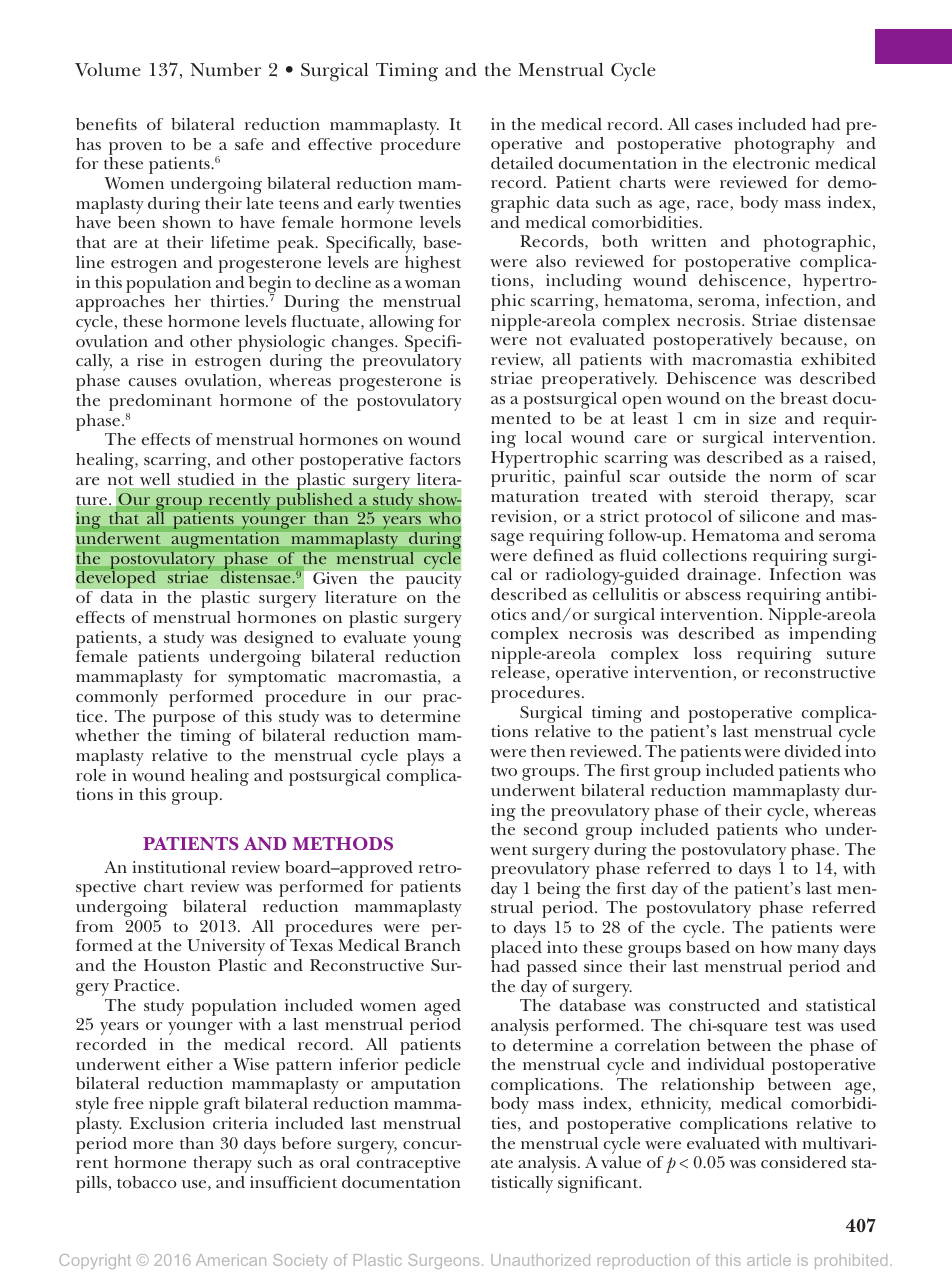 The height and width of the screenshot is (1275, 952). Describe the element at coordinates (818, 953) in the screenshot. I see `many` at that location.
